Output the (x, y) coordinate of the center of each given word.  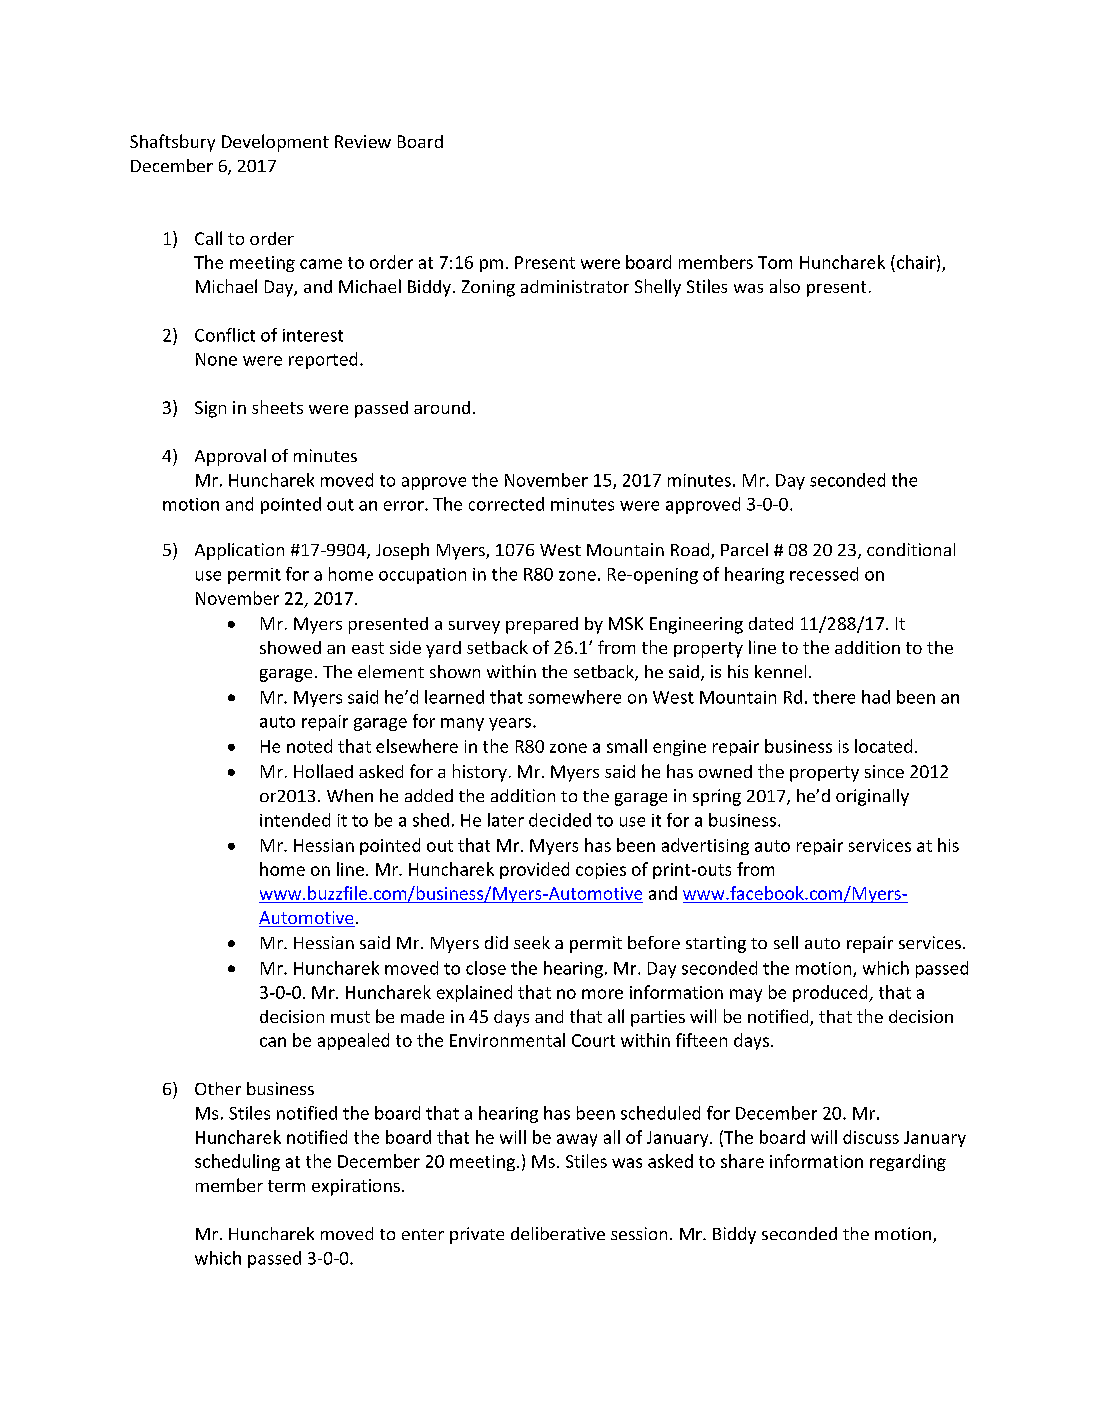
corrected (506, 504)
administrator (575, 286)
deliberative (558, 1233)
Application (239, 551)
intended (295, 820)
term (286, 1186)
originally (872, 797)
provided (534, 870)
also (785, 286)
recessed (824, 574)
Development (275, 143)
